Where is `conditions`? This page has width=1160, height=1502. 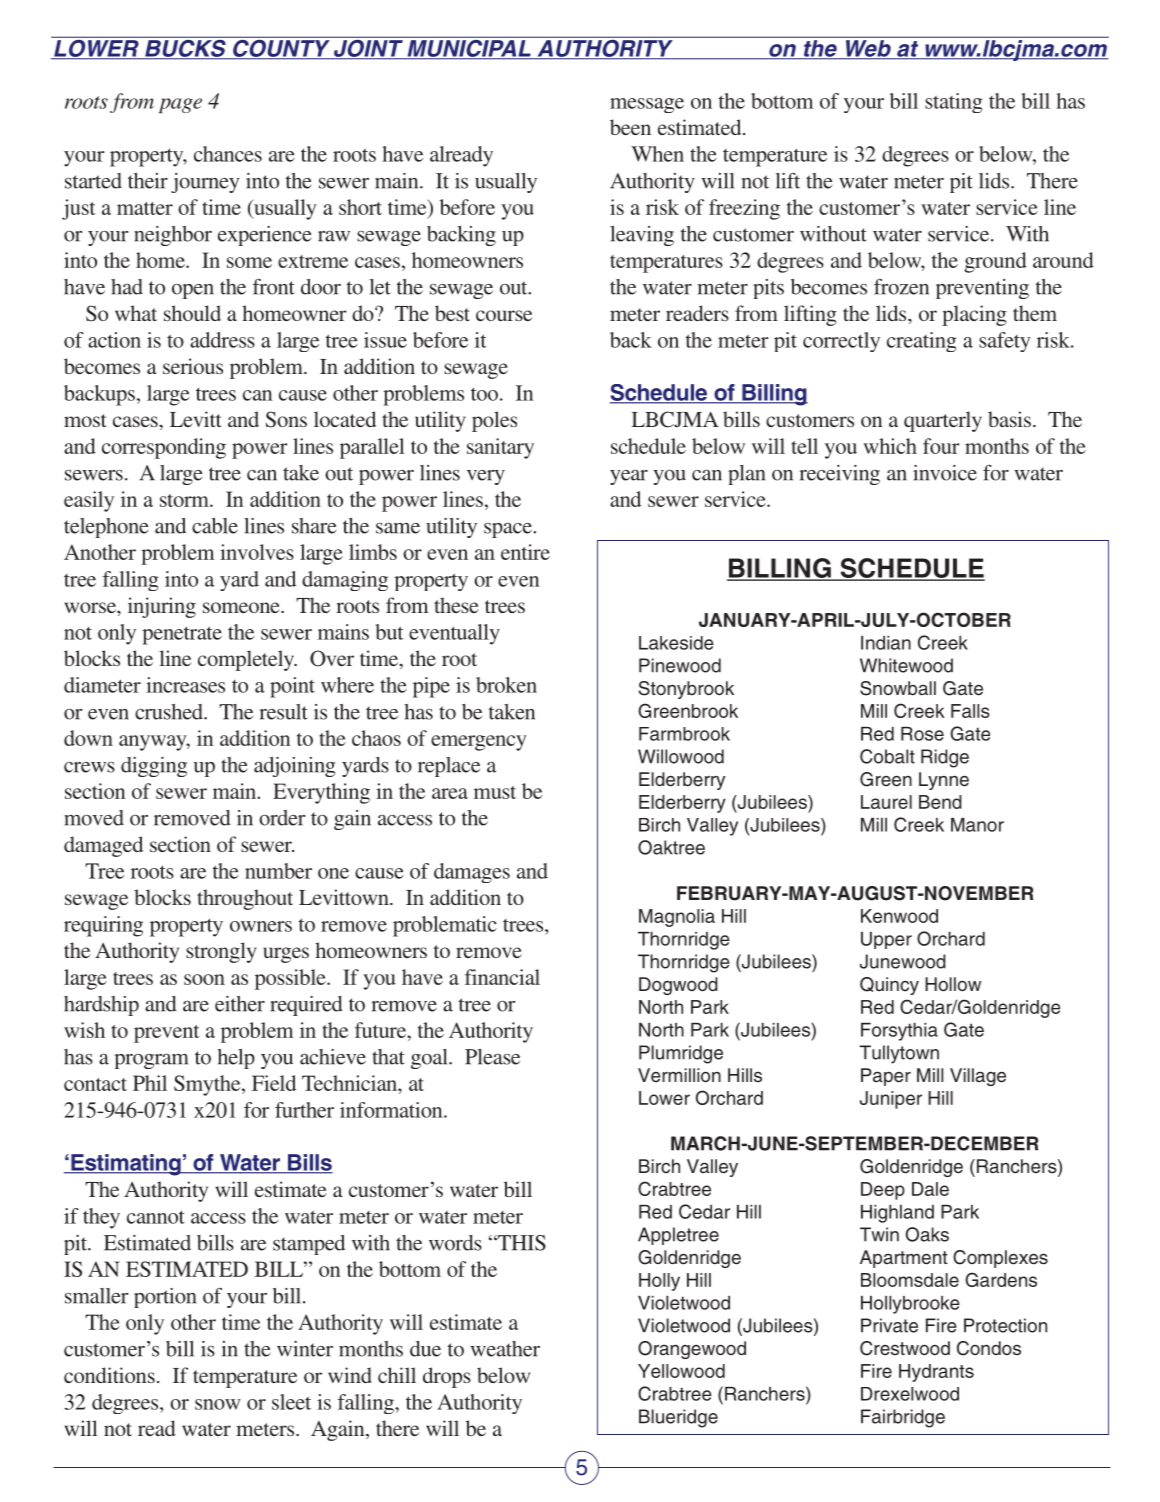
conditions is located at coordinates (109, 1375).
